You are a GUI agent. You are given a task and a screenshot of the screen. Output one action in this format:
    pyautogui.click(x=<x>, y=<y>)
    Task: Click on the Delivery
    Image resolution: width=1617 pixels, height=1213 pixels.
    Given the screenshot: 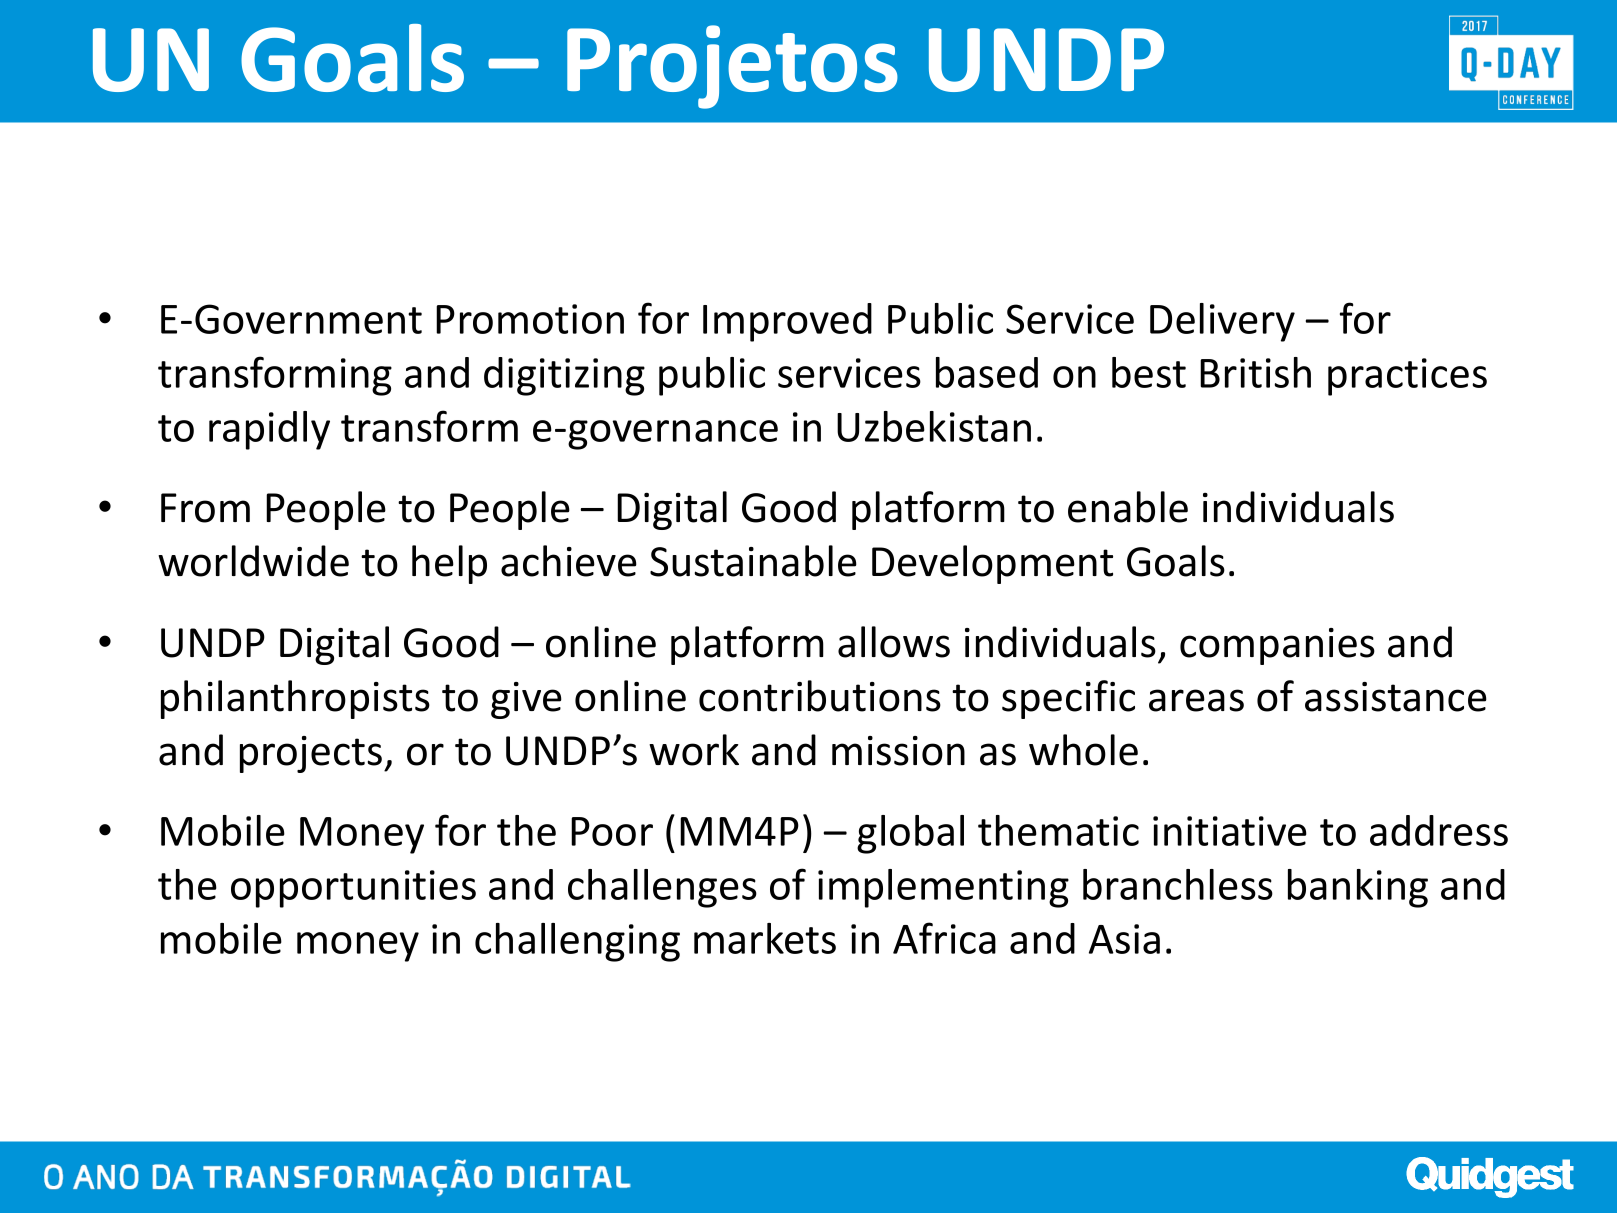 What is the action you would take?
    pyautogui.click(x=1222, y=322)
